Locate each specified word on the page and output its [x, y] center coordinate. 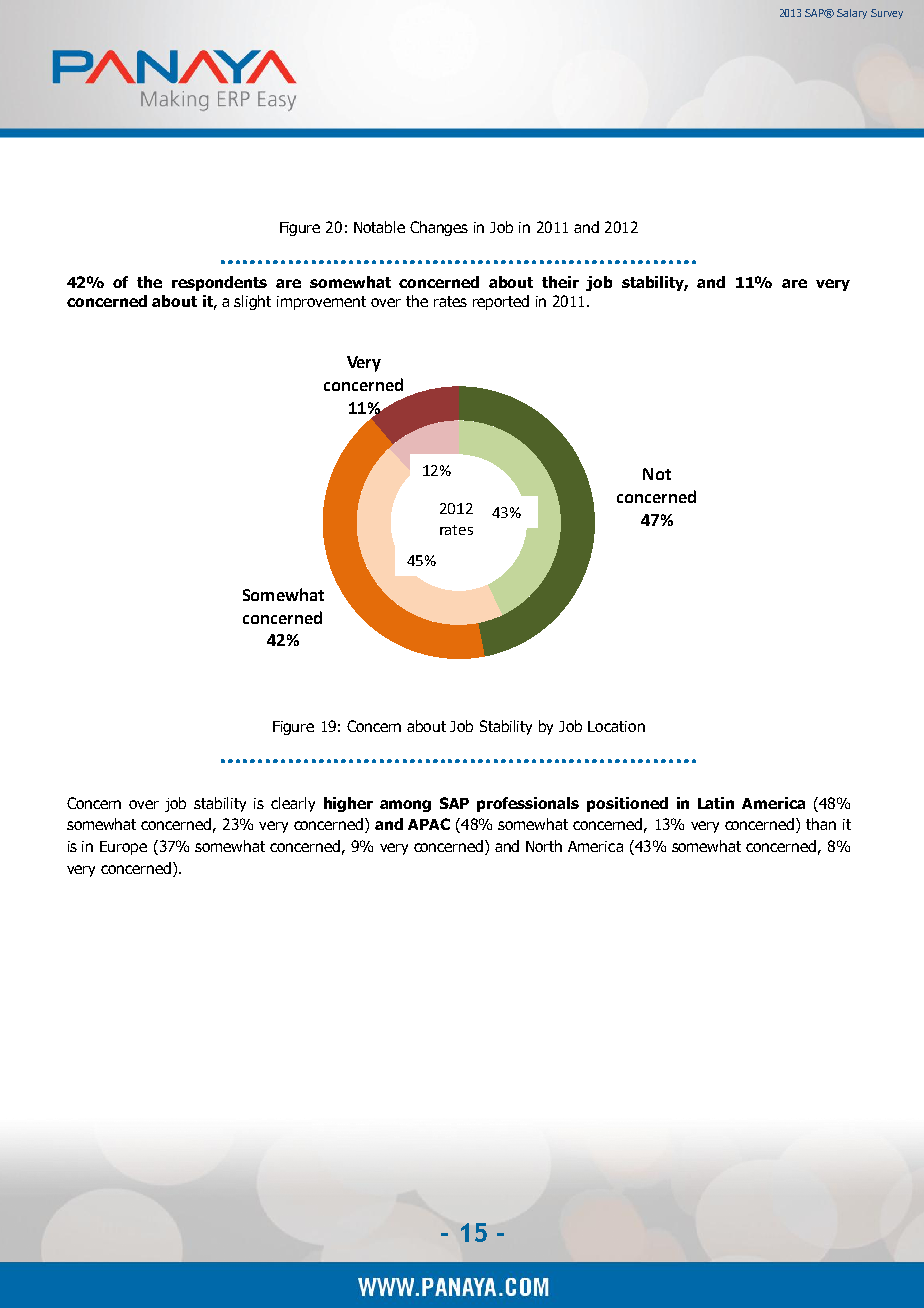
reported [501, 302]
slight [252, 302]
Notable [379, 227]
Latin [716, 803]
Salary [852, 14]
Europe [123, 848]
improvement [321, 303]
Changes [439, 228]
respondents [219, 283]
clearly [293, 804]
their [560, 282]
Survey [887, 14]
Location [616, 726]
